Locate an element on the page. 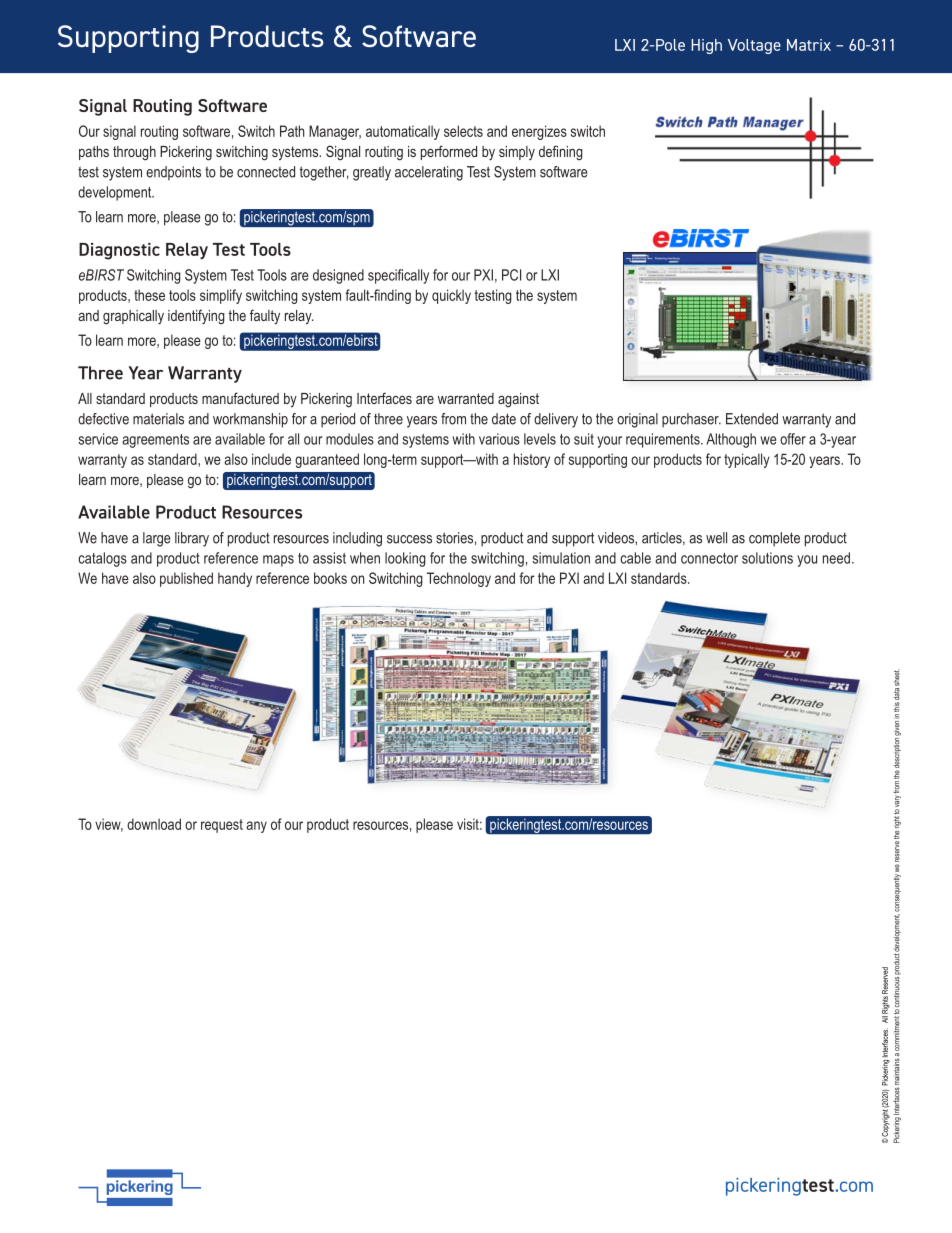  any is located at coordinates (256, 827).
